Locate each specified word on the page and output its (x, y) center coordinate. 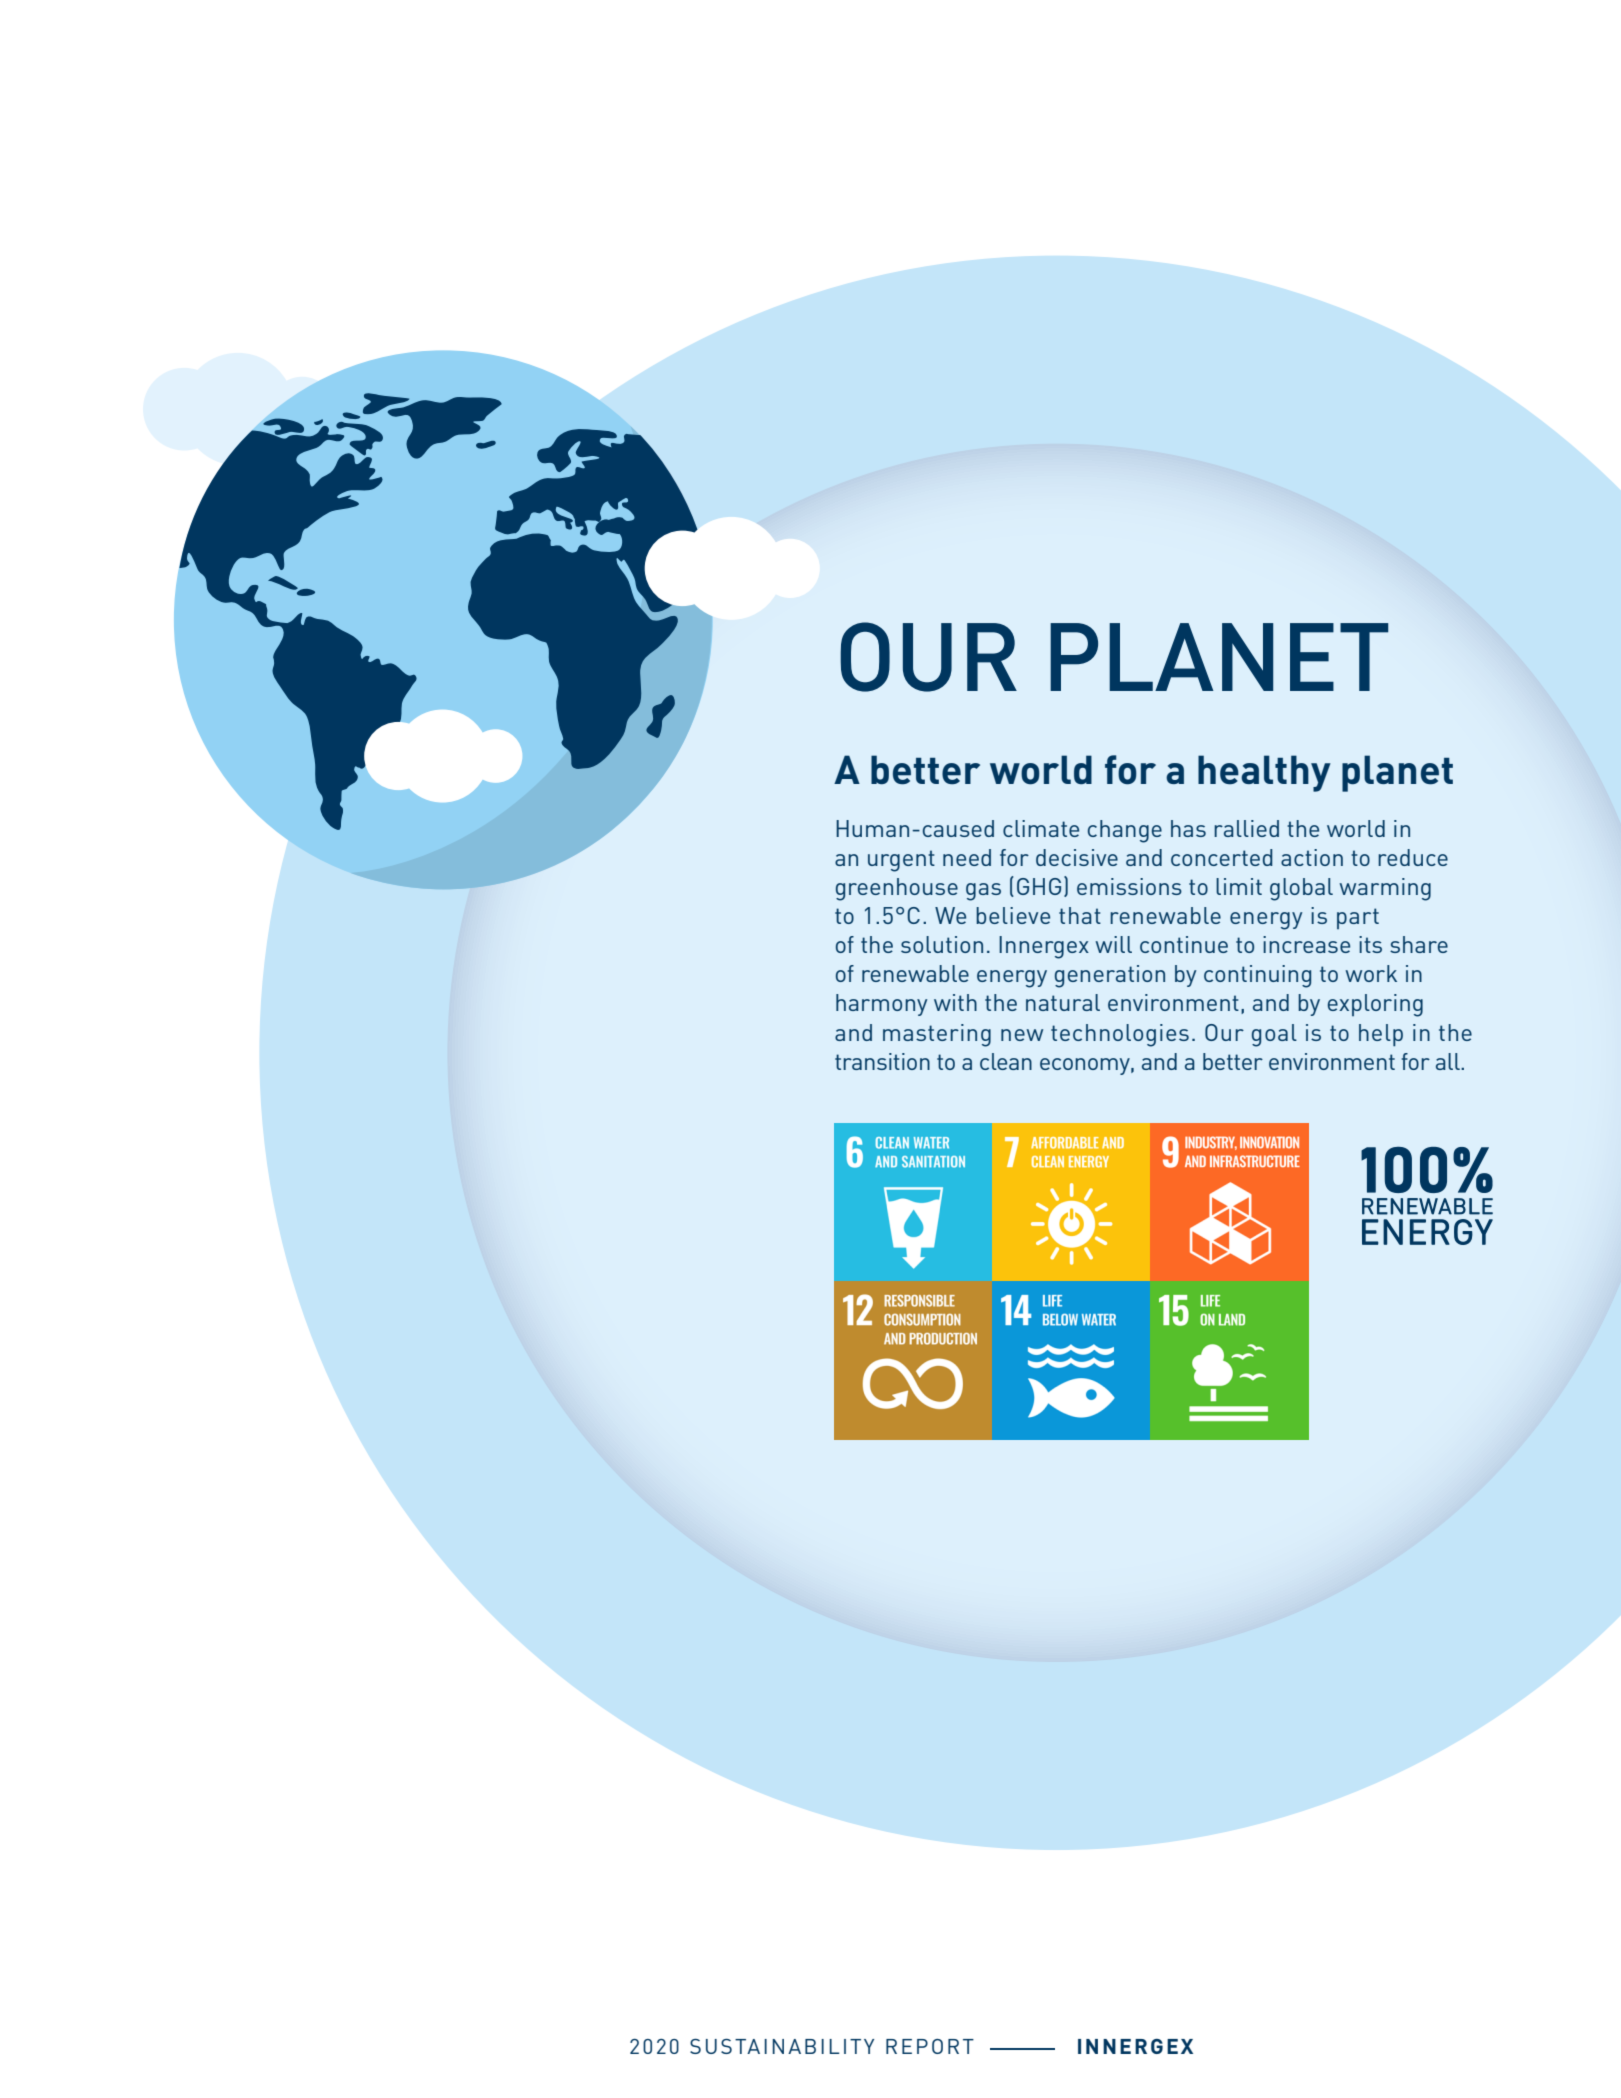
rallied (1246, 828)
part (1358, 918)
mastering (937, 1035)
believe (1013, 915)
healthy (1264, 773)
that (1080, 915)
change (1125, 831)
